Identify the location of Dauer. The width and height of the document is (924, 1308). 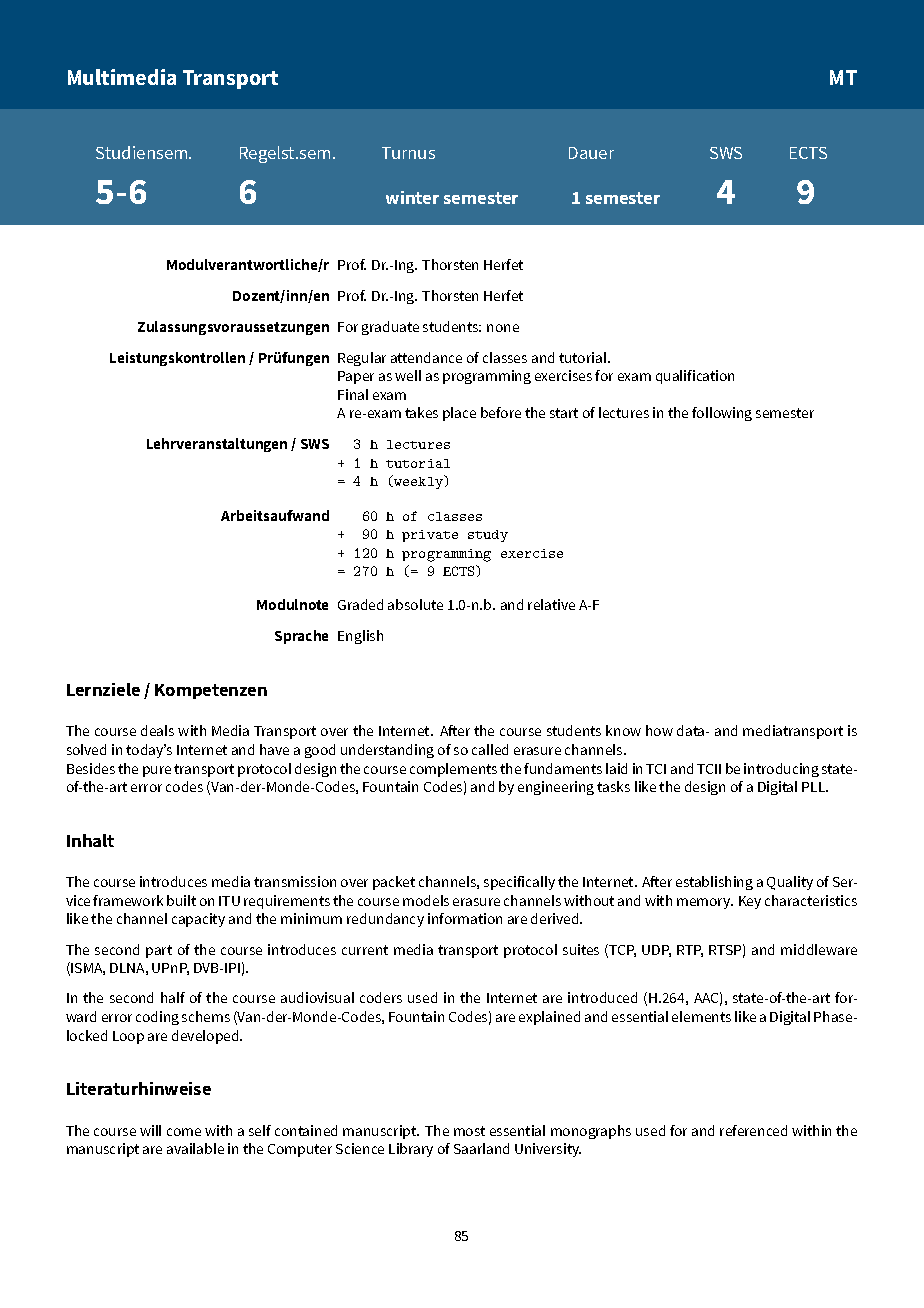
(591, 153).
